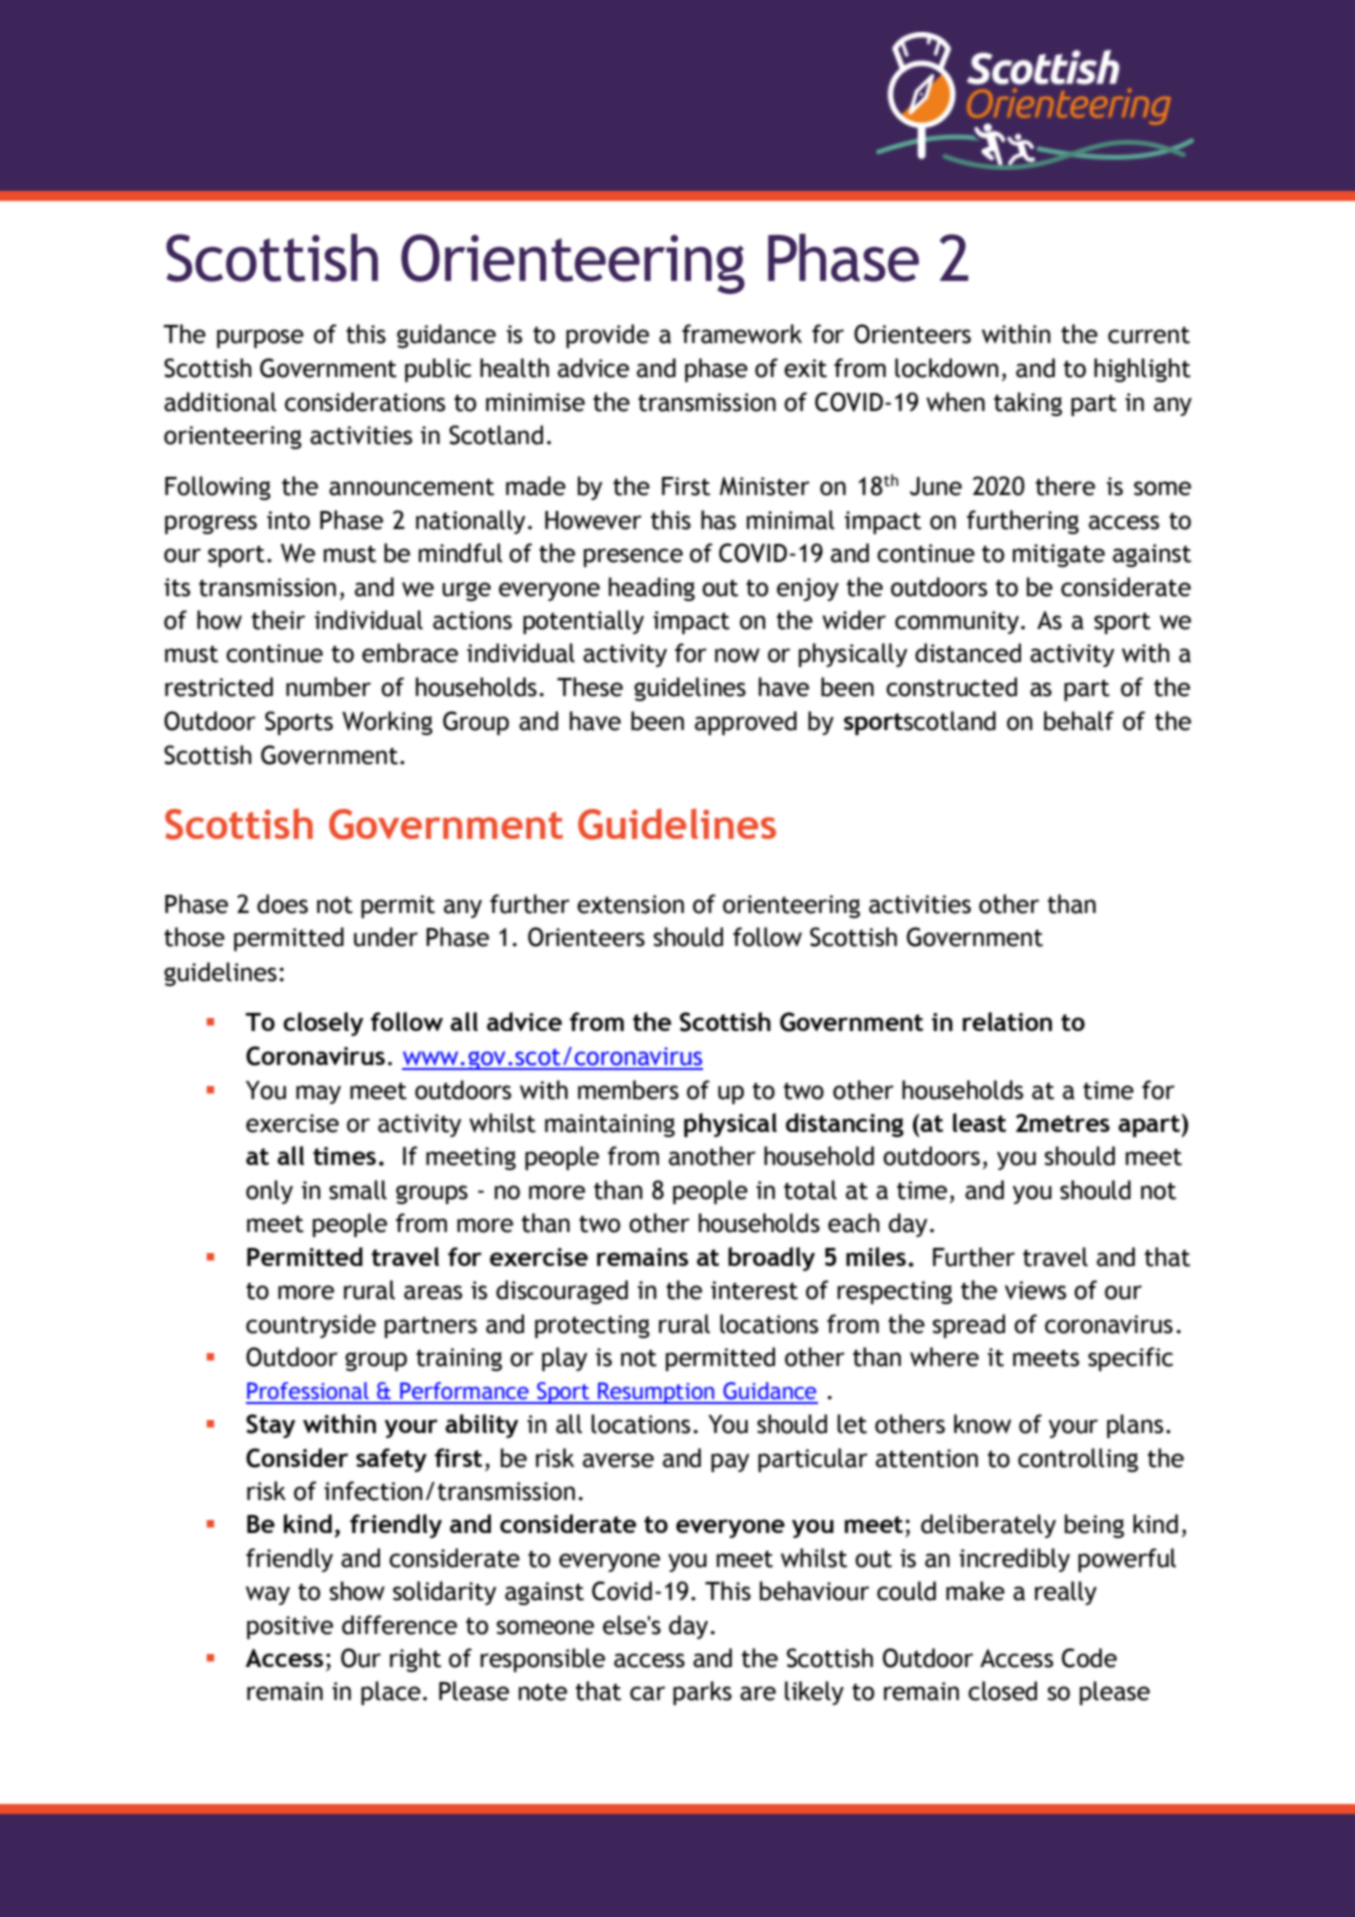 This screenshot has height=1917, width=1355. What do you see at coordinates (628, 1090) in the screenshot?
I see `members` at bounding box center [628, 1090].
